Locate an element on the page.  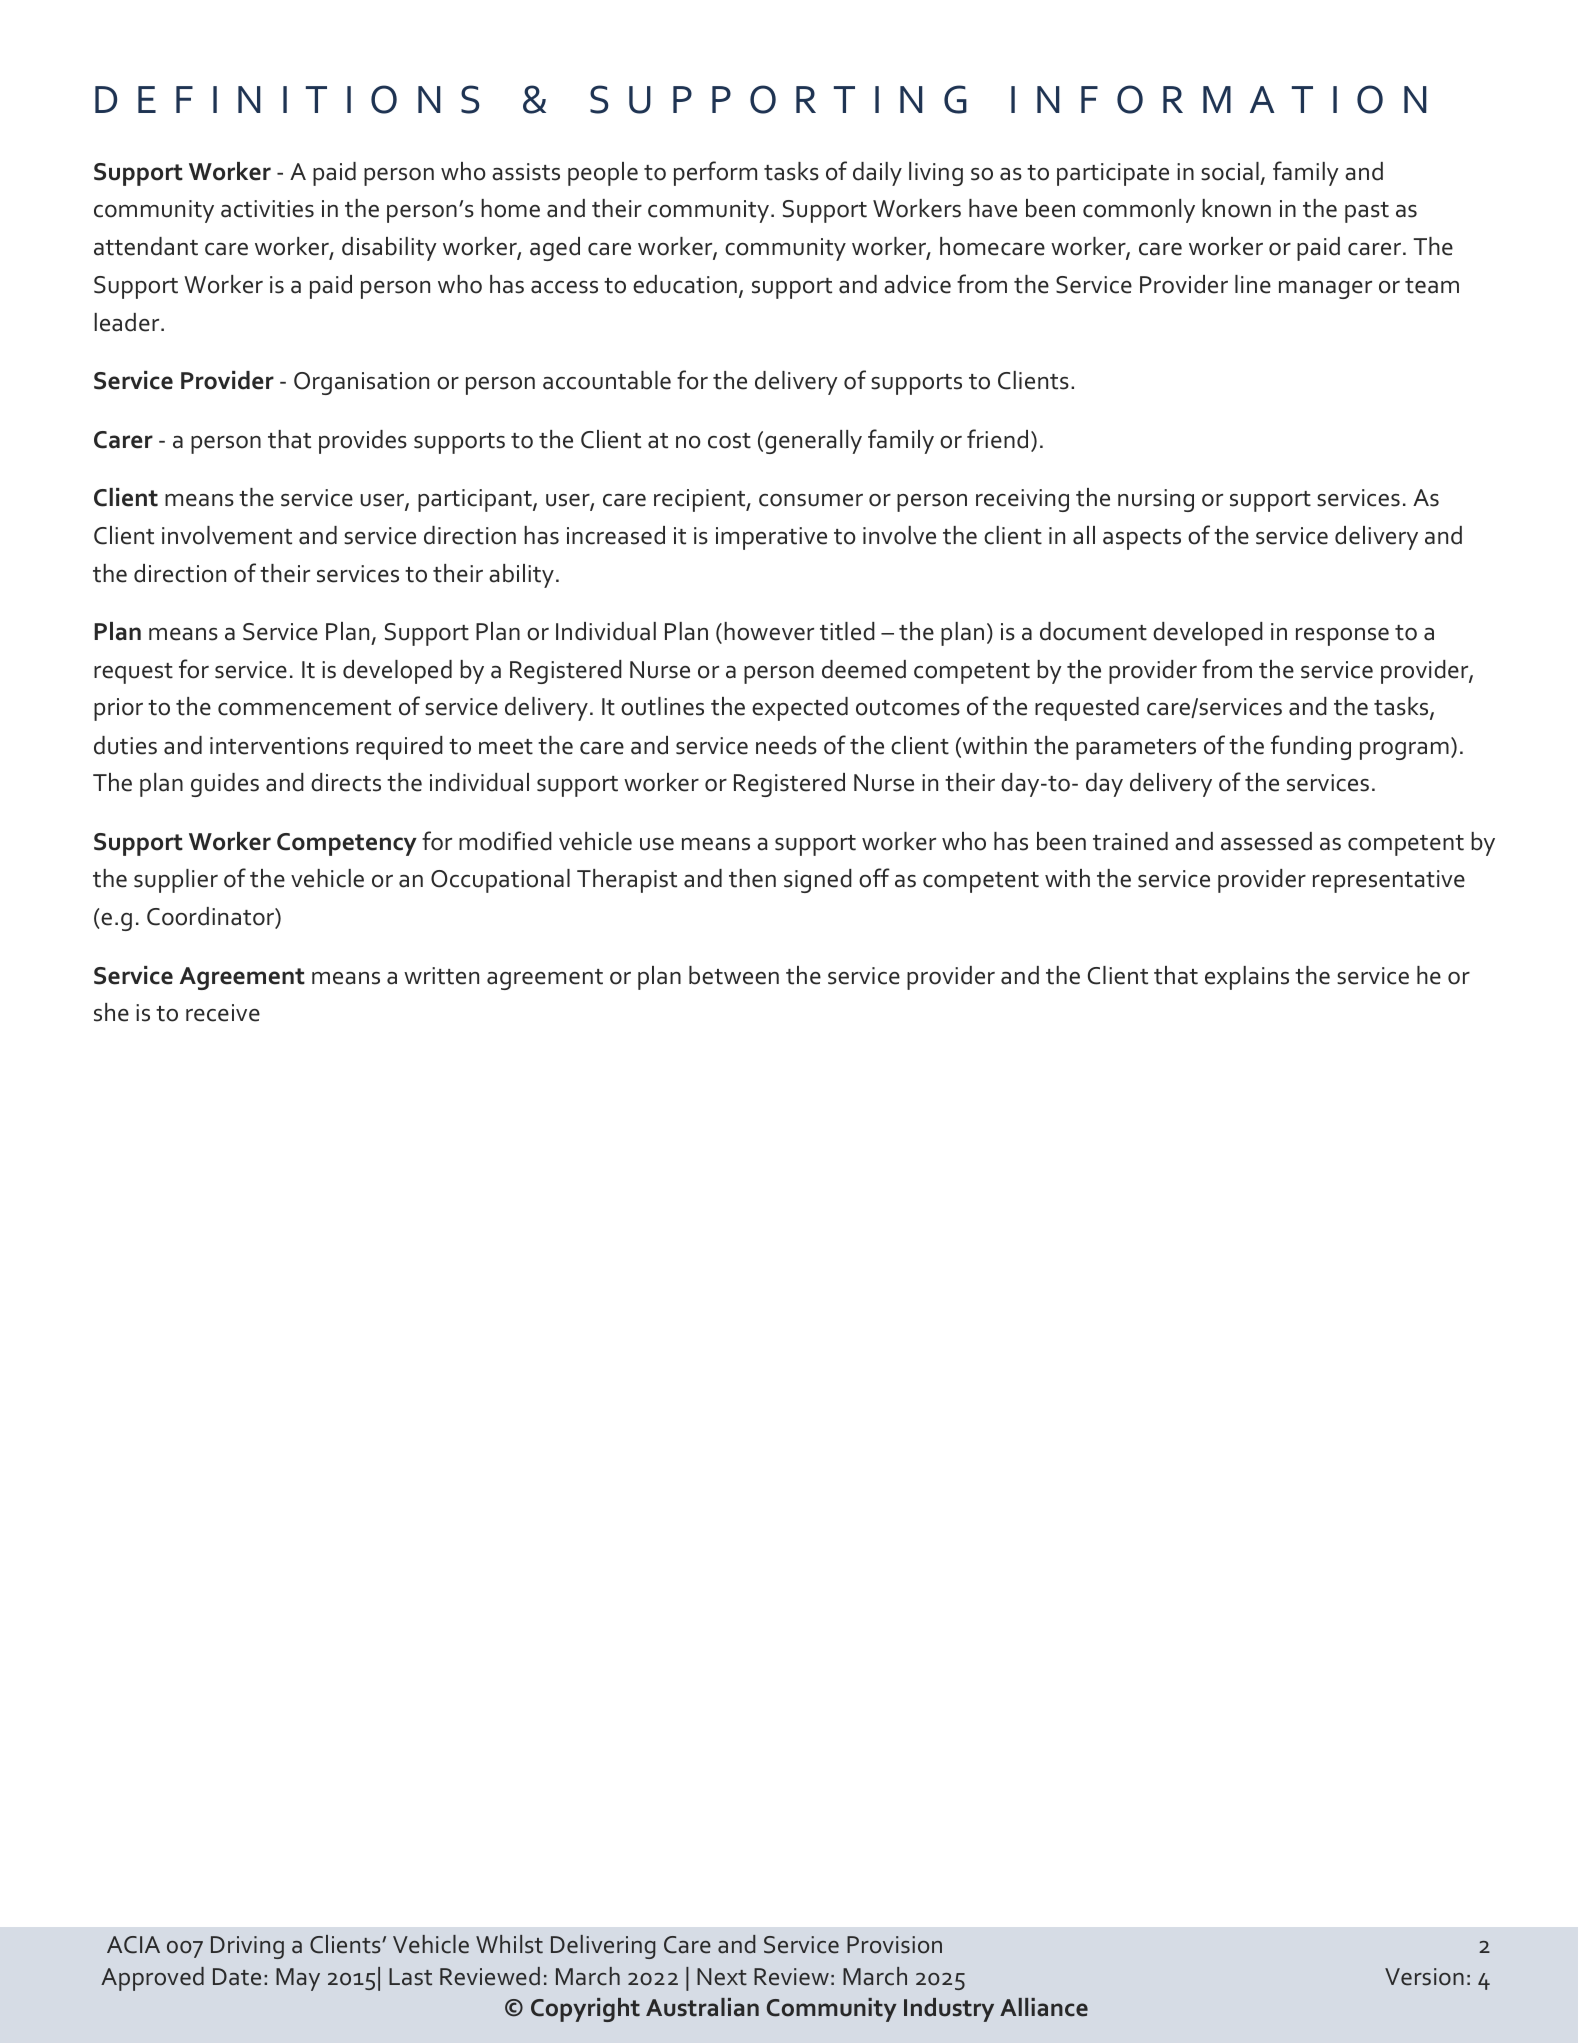
activities is located at coordinates (267, 209).
